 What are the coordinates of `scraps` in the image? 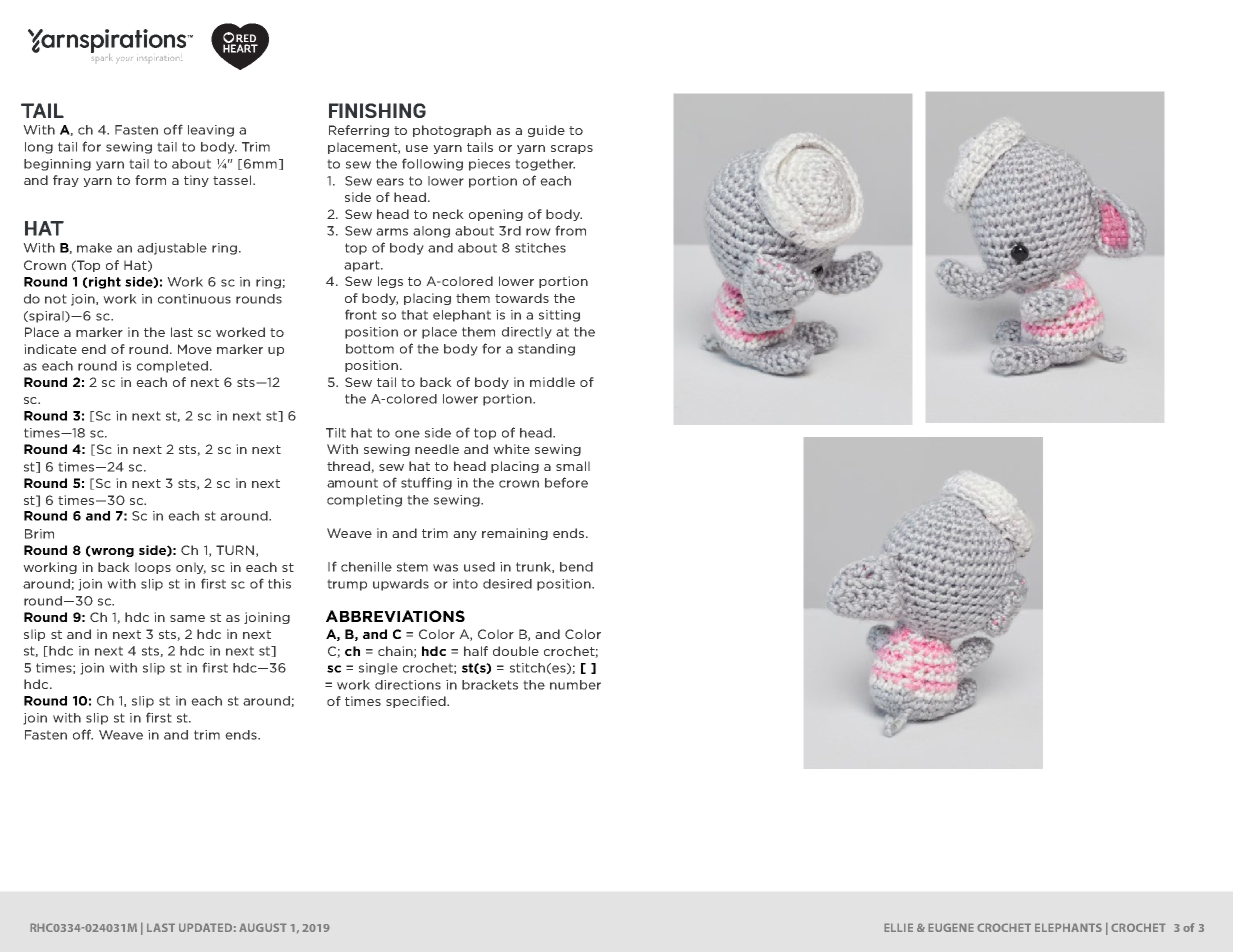 It's located at (572, 149).
